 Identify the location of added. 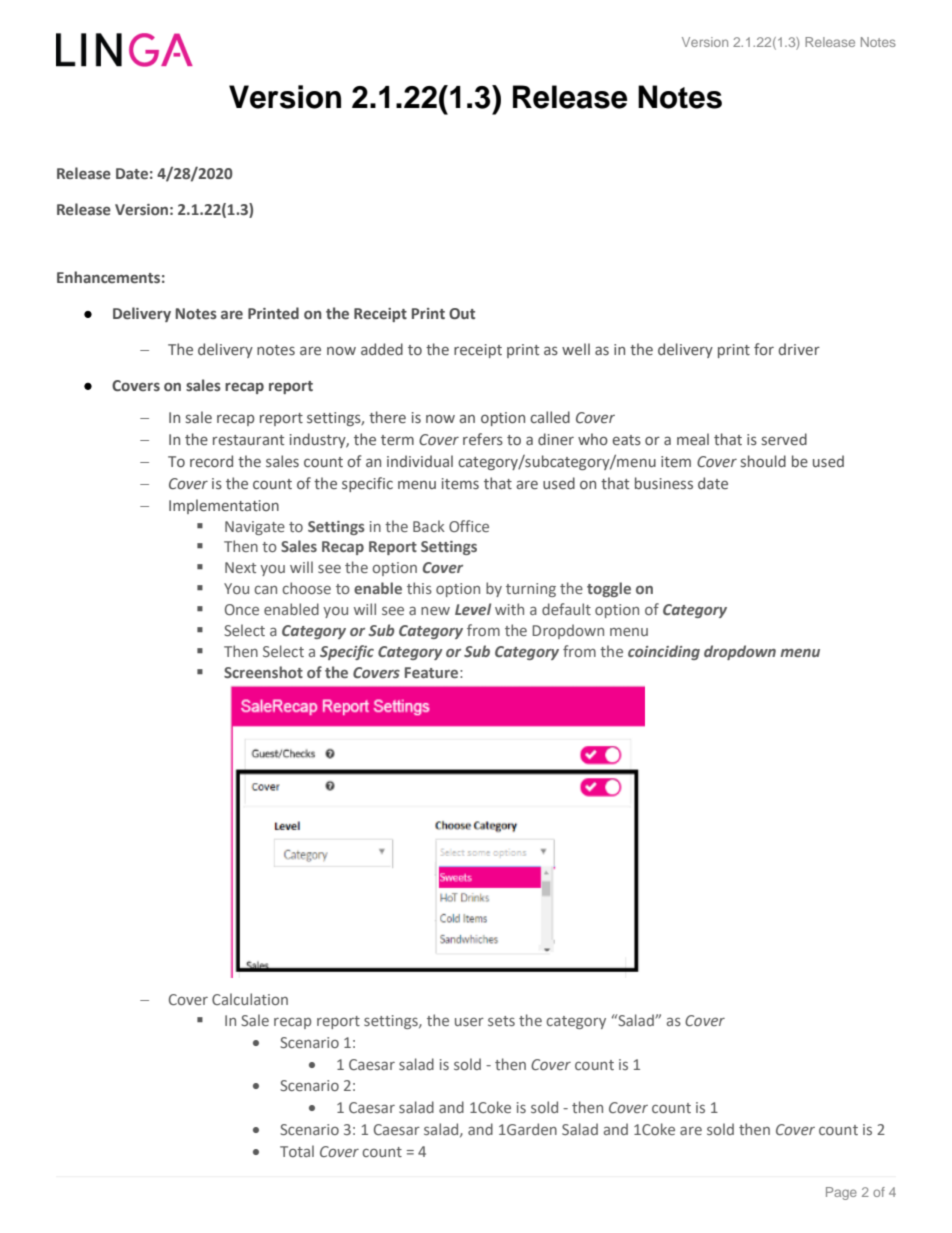
(382, 349).
